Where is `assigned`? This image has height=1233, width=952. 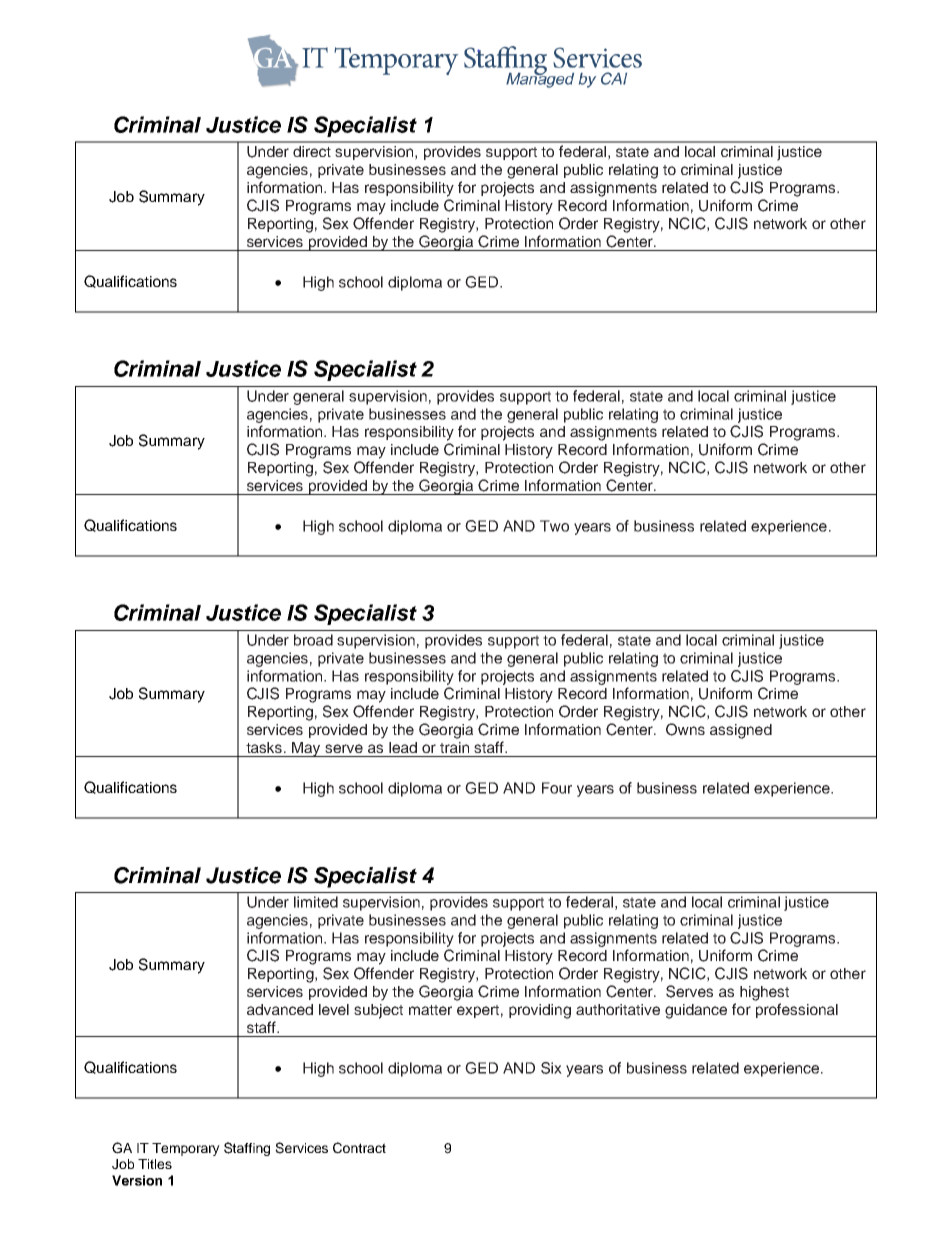
assigned is located at coordinates (741, 731).
